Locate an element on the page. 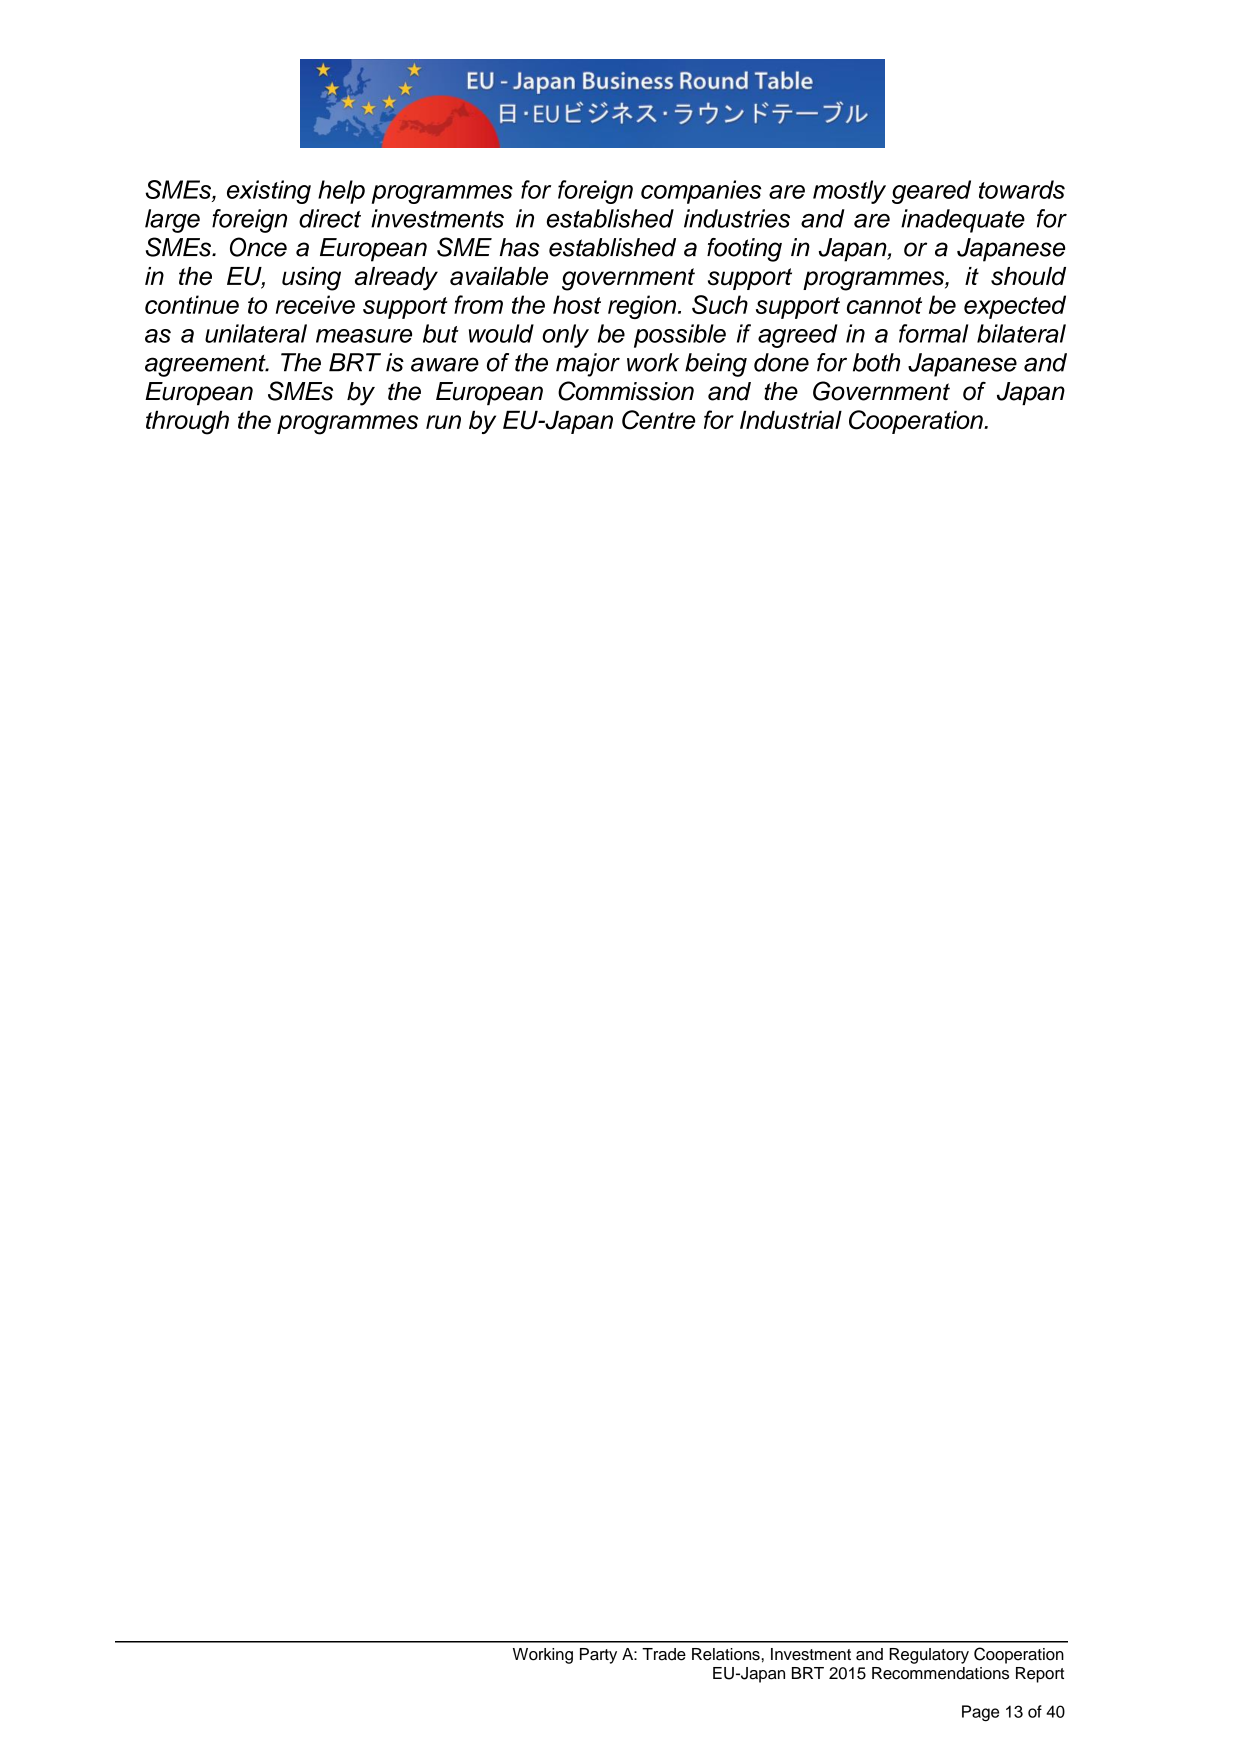 Image resolution: width=1242 pixels, height=1756 pixels. inadequate is located at coordinates (963, 221).
